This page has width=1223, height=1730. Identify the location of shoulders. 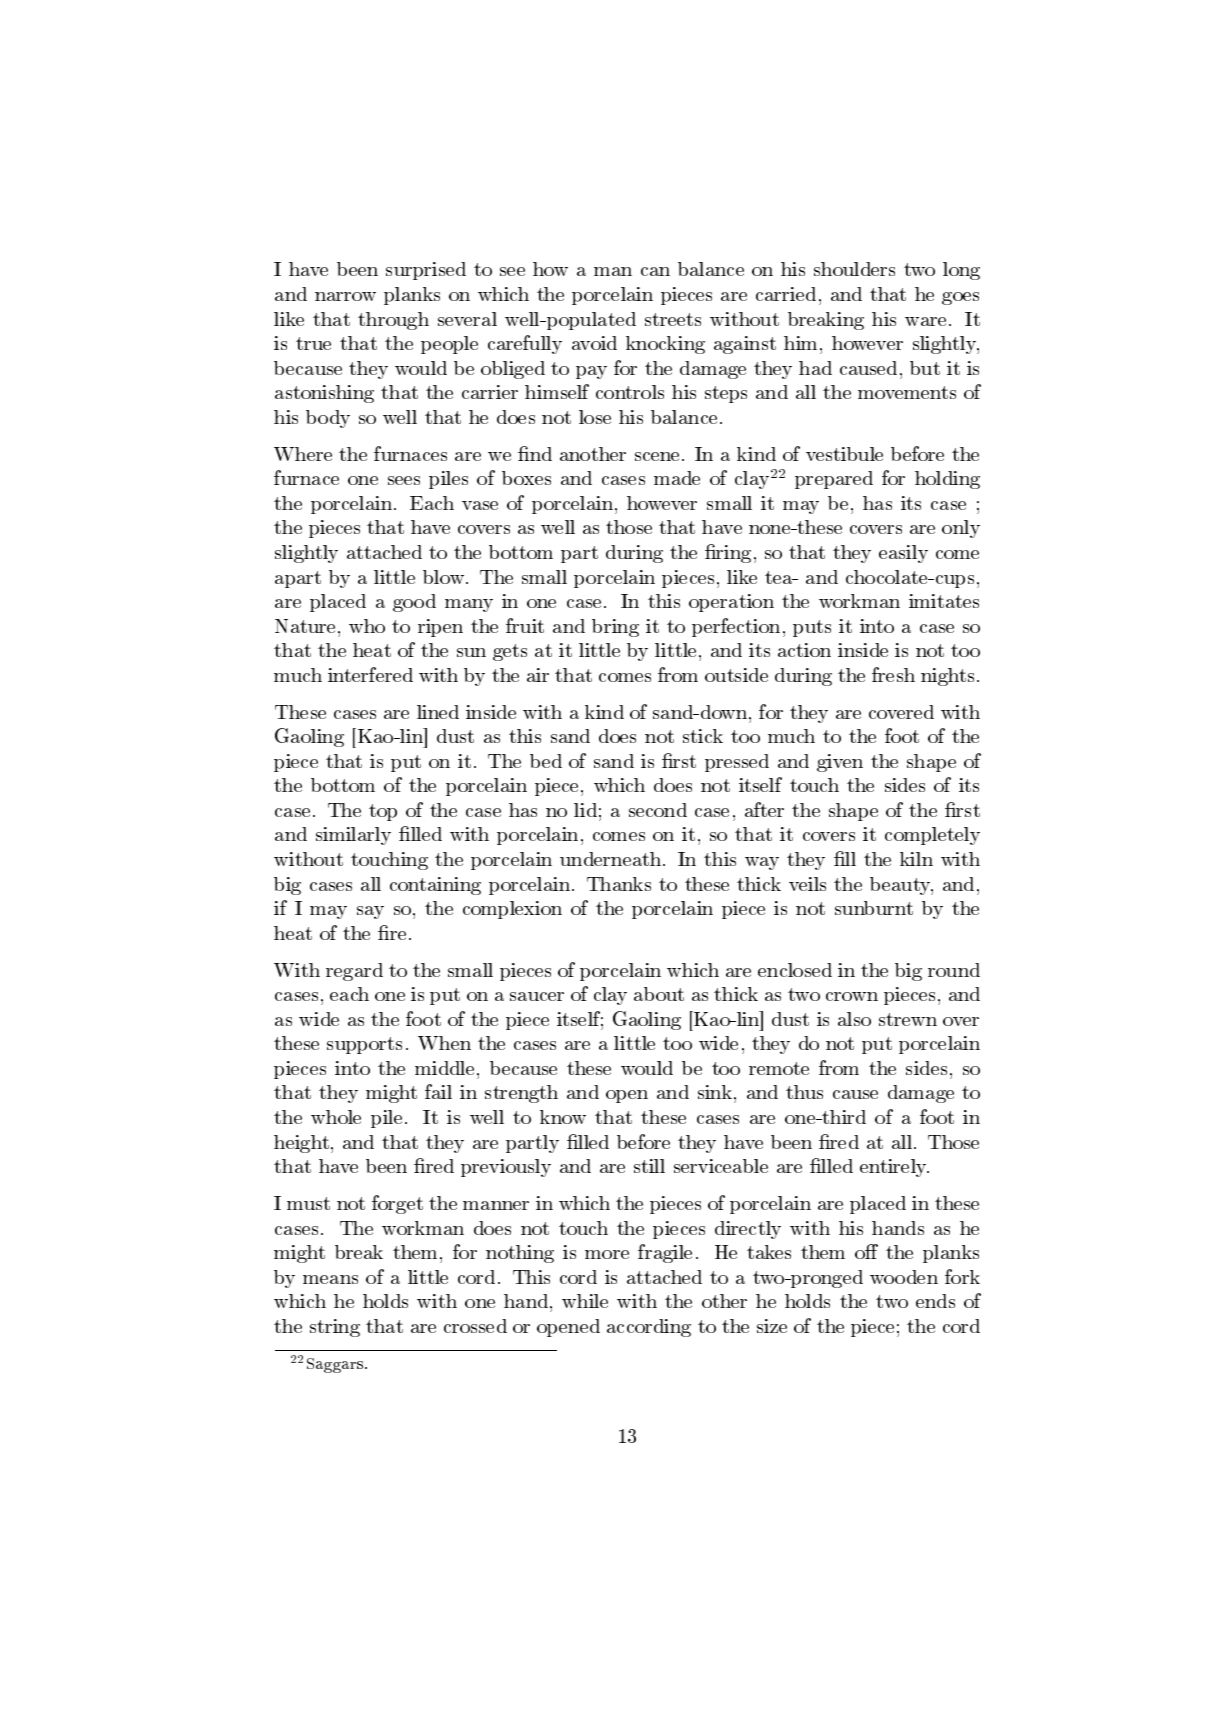
(854, 269).
